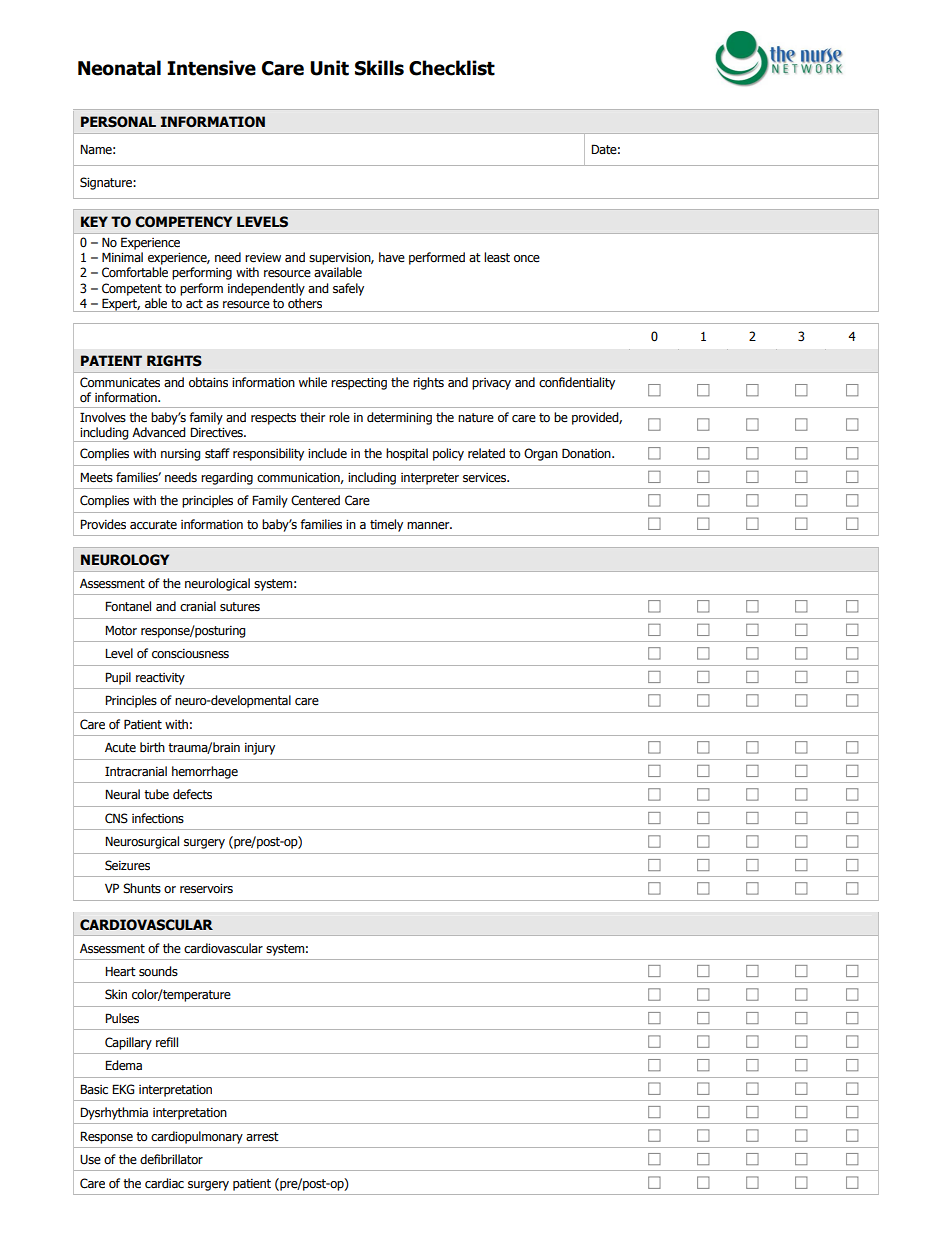 The image size is (952, 1233). I want to click on arrest, so click(262, 1137).
